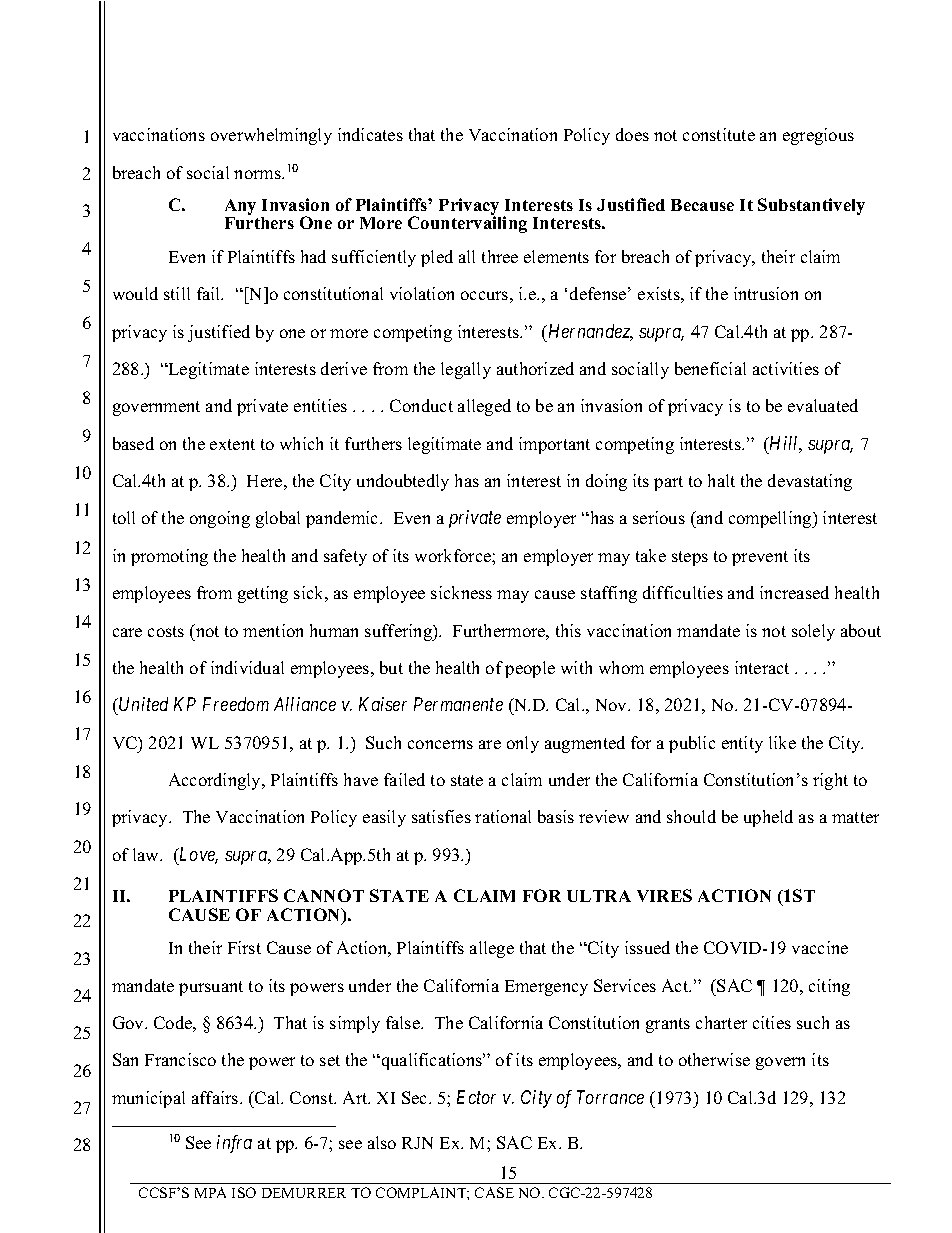 The height and width of the page is (1233, 952). What do you see at coordinates (240, 208) in the page?
I see `Any` at bounding box center [240, 208].
